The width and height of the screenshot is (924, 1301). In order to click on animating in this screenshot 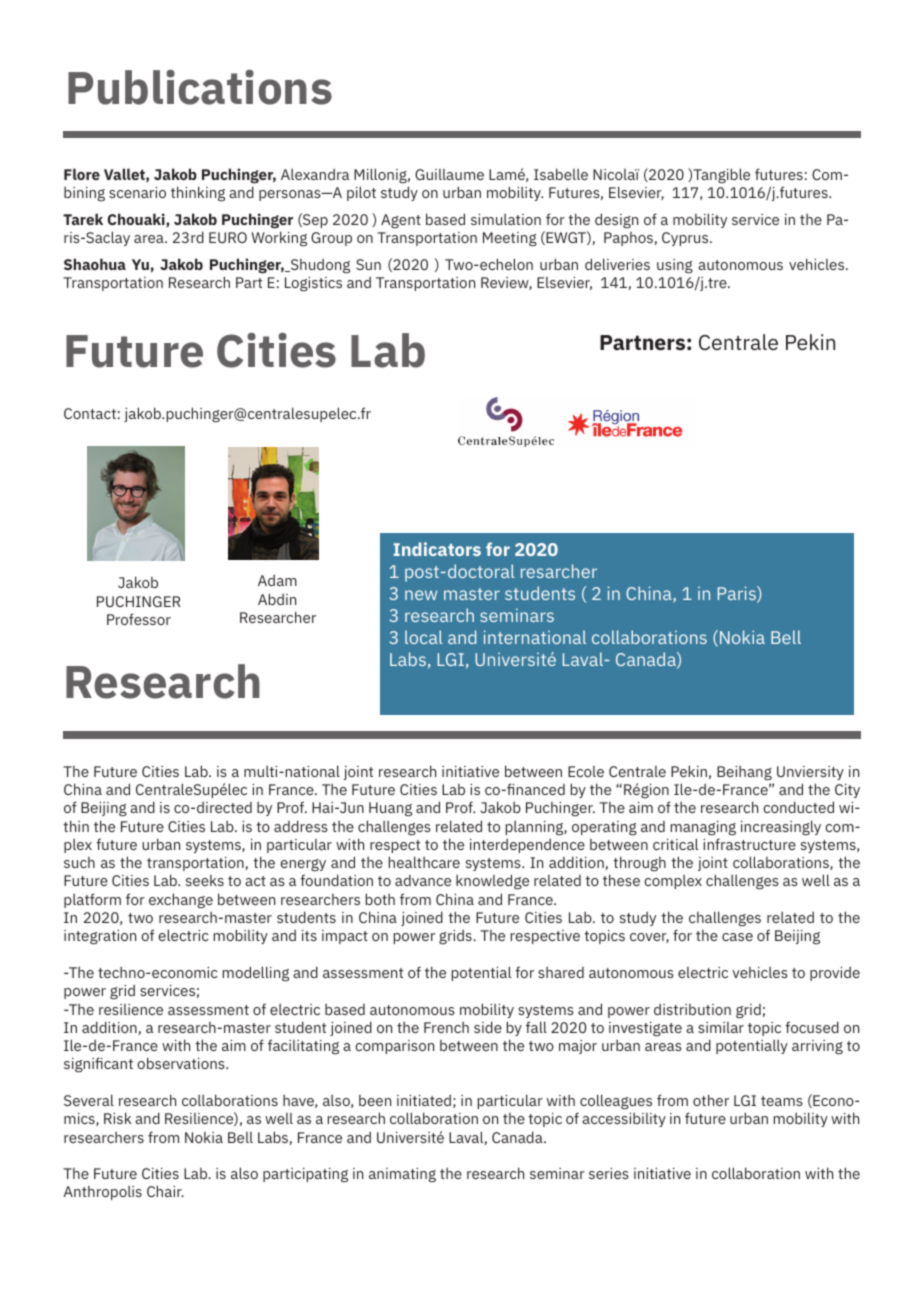, I will do `click(402, 1175)`.
